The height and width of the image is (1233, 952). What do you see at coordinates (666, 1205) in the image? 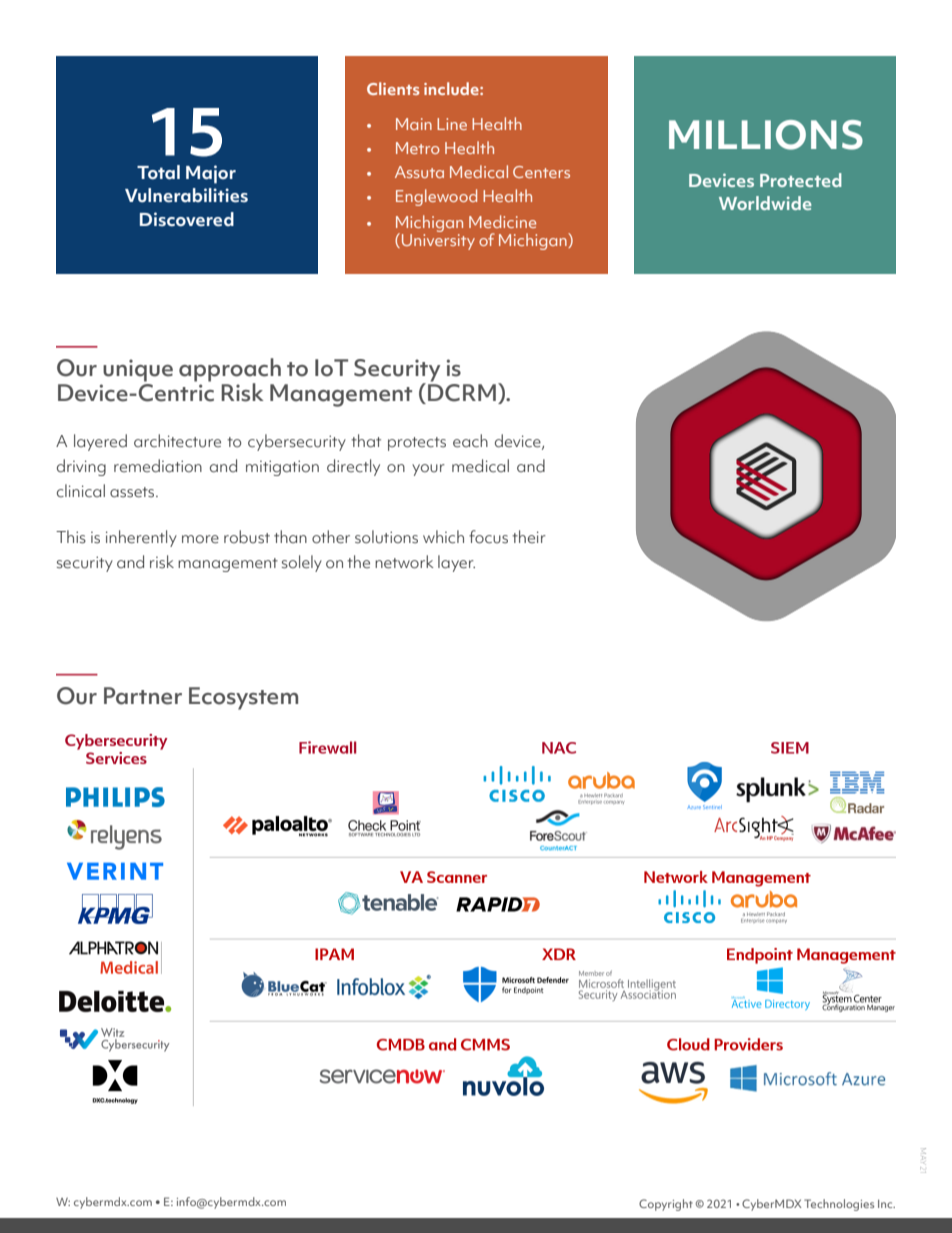
I see `Copyright` at bounding box center [666, 1205].
